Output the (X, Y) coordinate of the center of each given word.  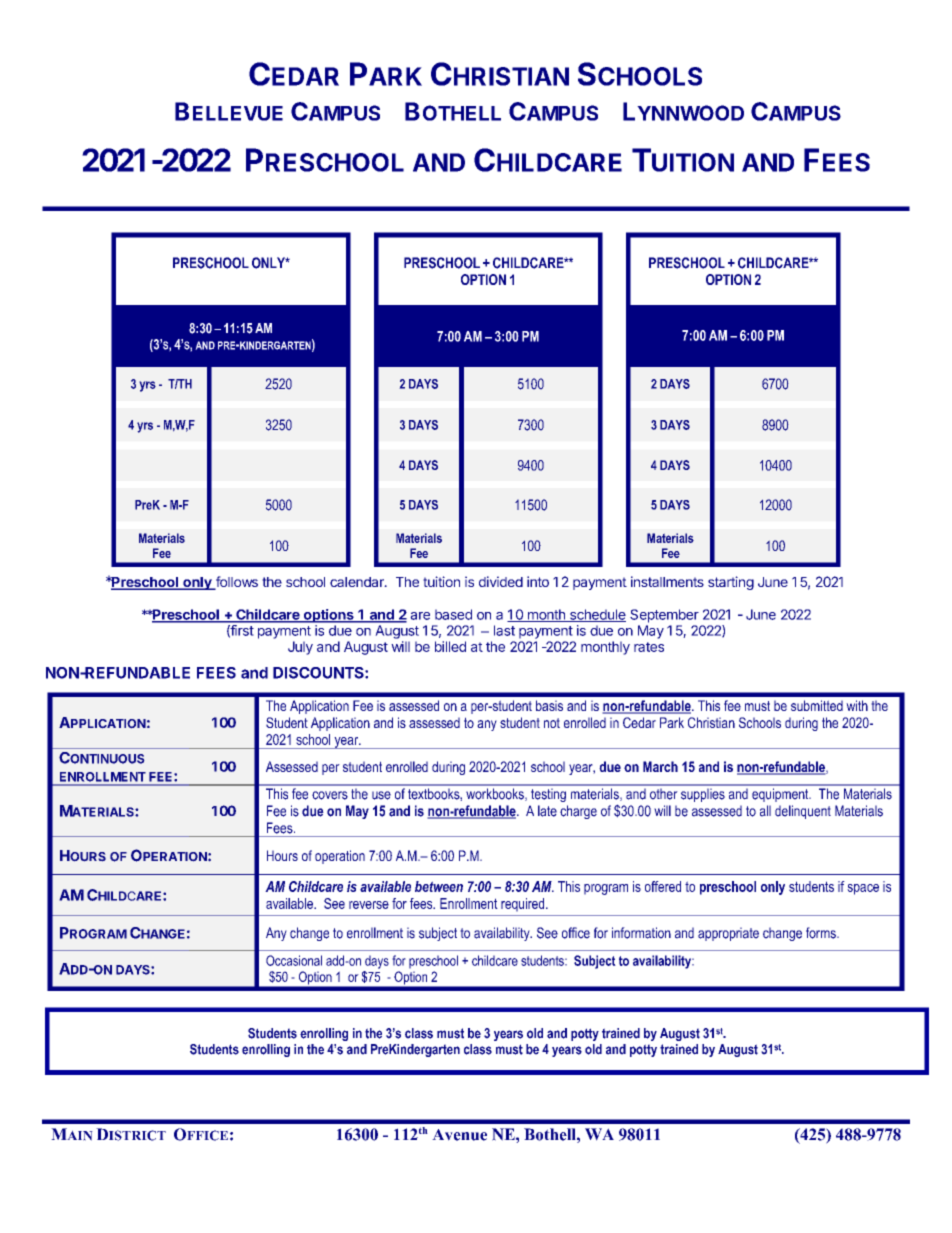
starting (731, 583)
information (641, 933)
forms (822, 933)
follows (235, 583)
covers (330, 795)
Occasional (294, 960)
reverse (369, 905)
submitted (817, 705)
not (552, 723)
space (863, 889)
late (547, 811)
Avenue (459, 1135)
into (538, 581)
